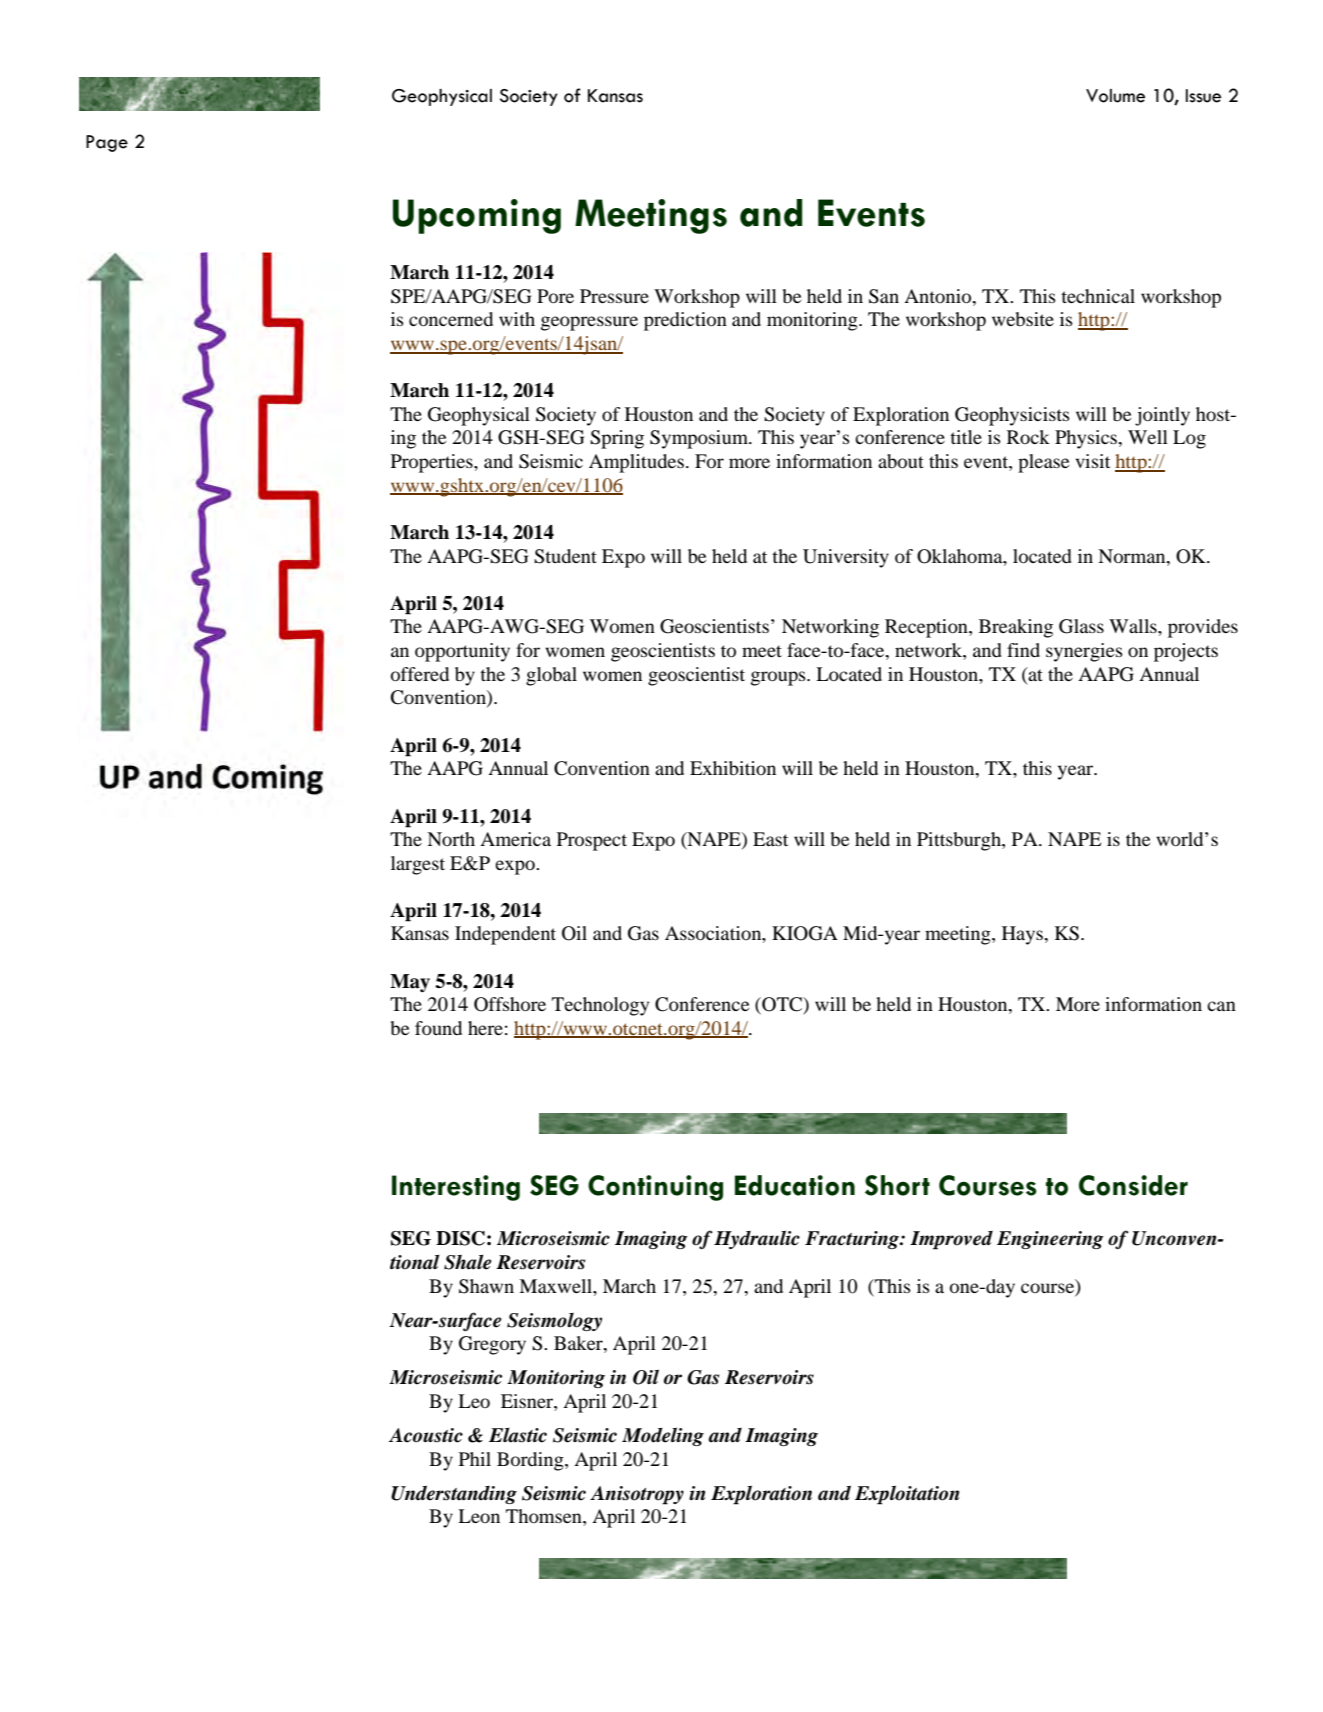 The height and width of the image is (1712, 1323). What do you see at coordinates (637, 1495) in the image?
I see `Anisotropy` at bounding box center [637, 1495].
